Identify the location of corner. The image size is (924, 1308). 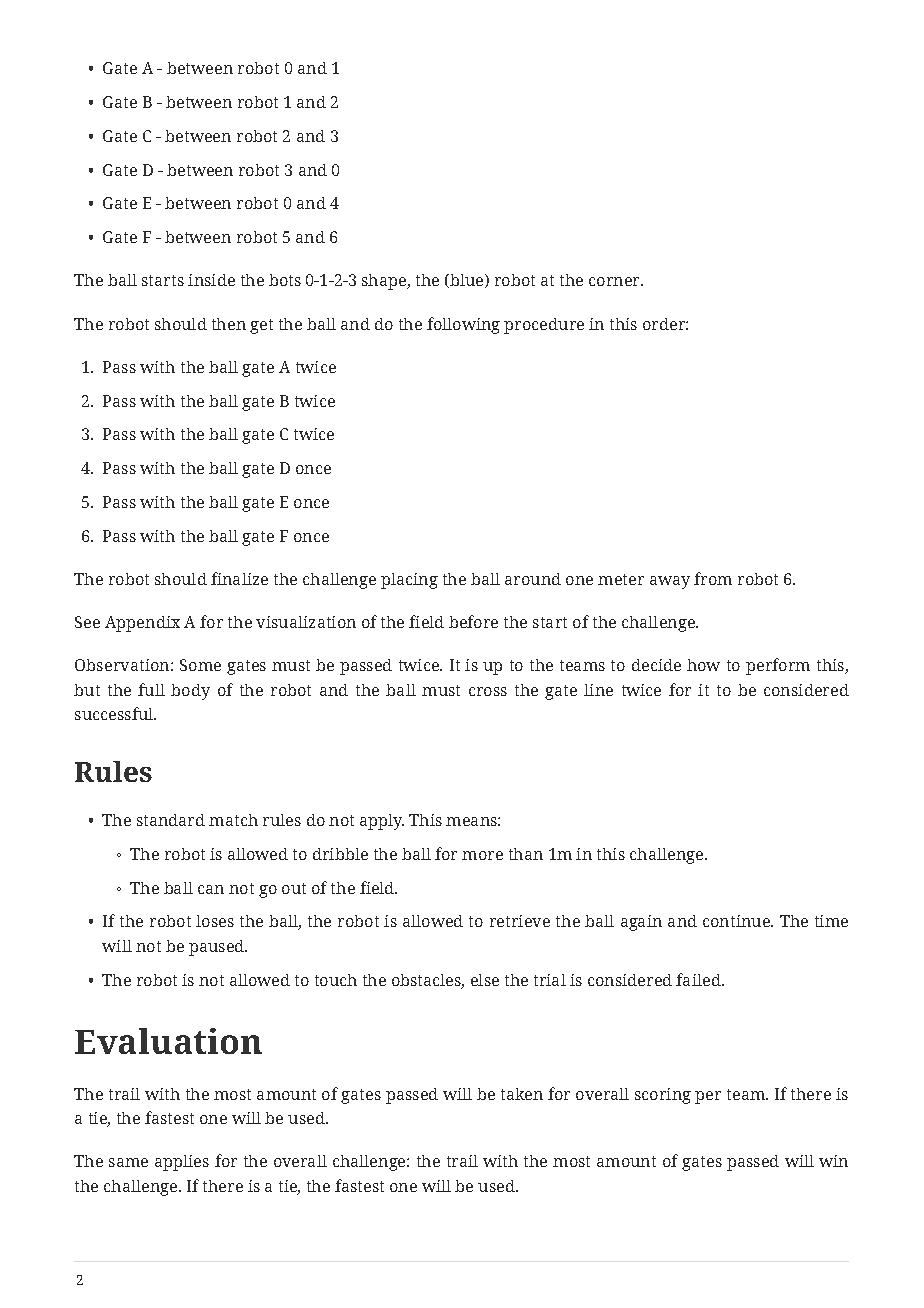
(616, 281).
